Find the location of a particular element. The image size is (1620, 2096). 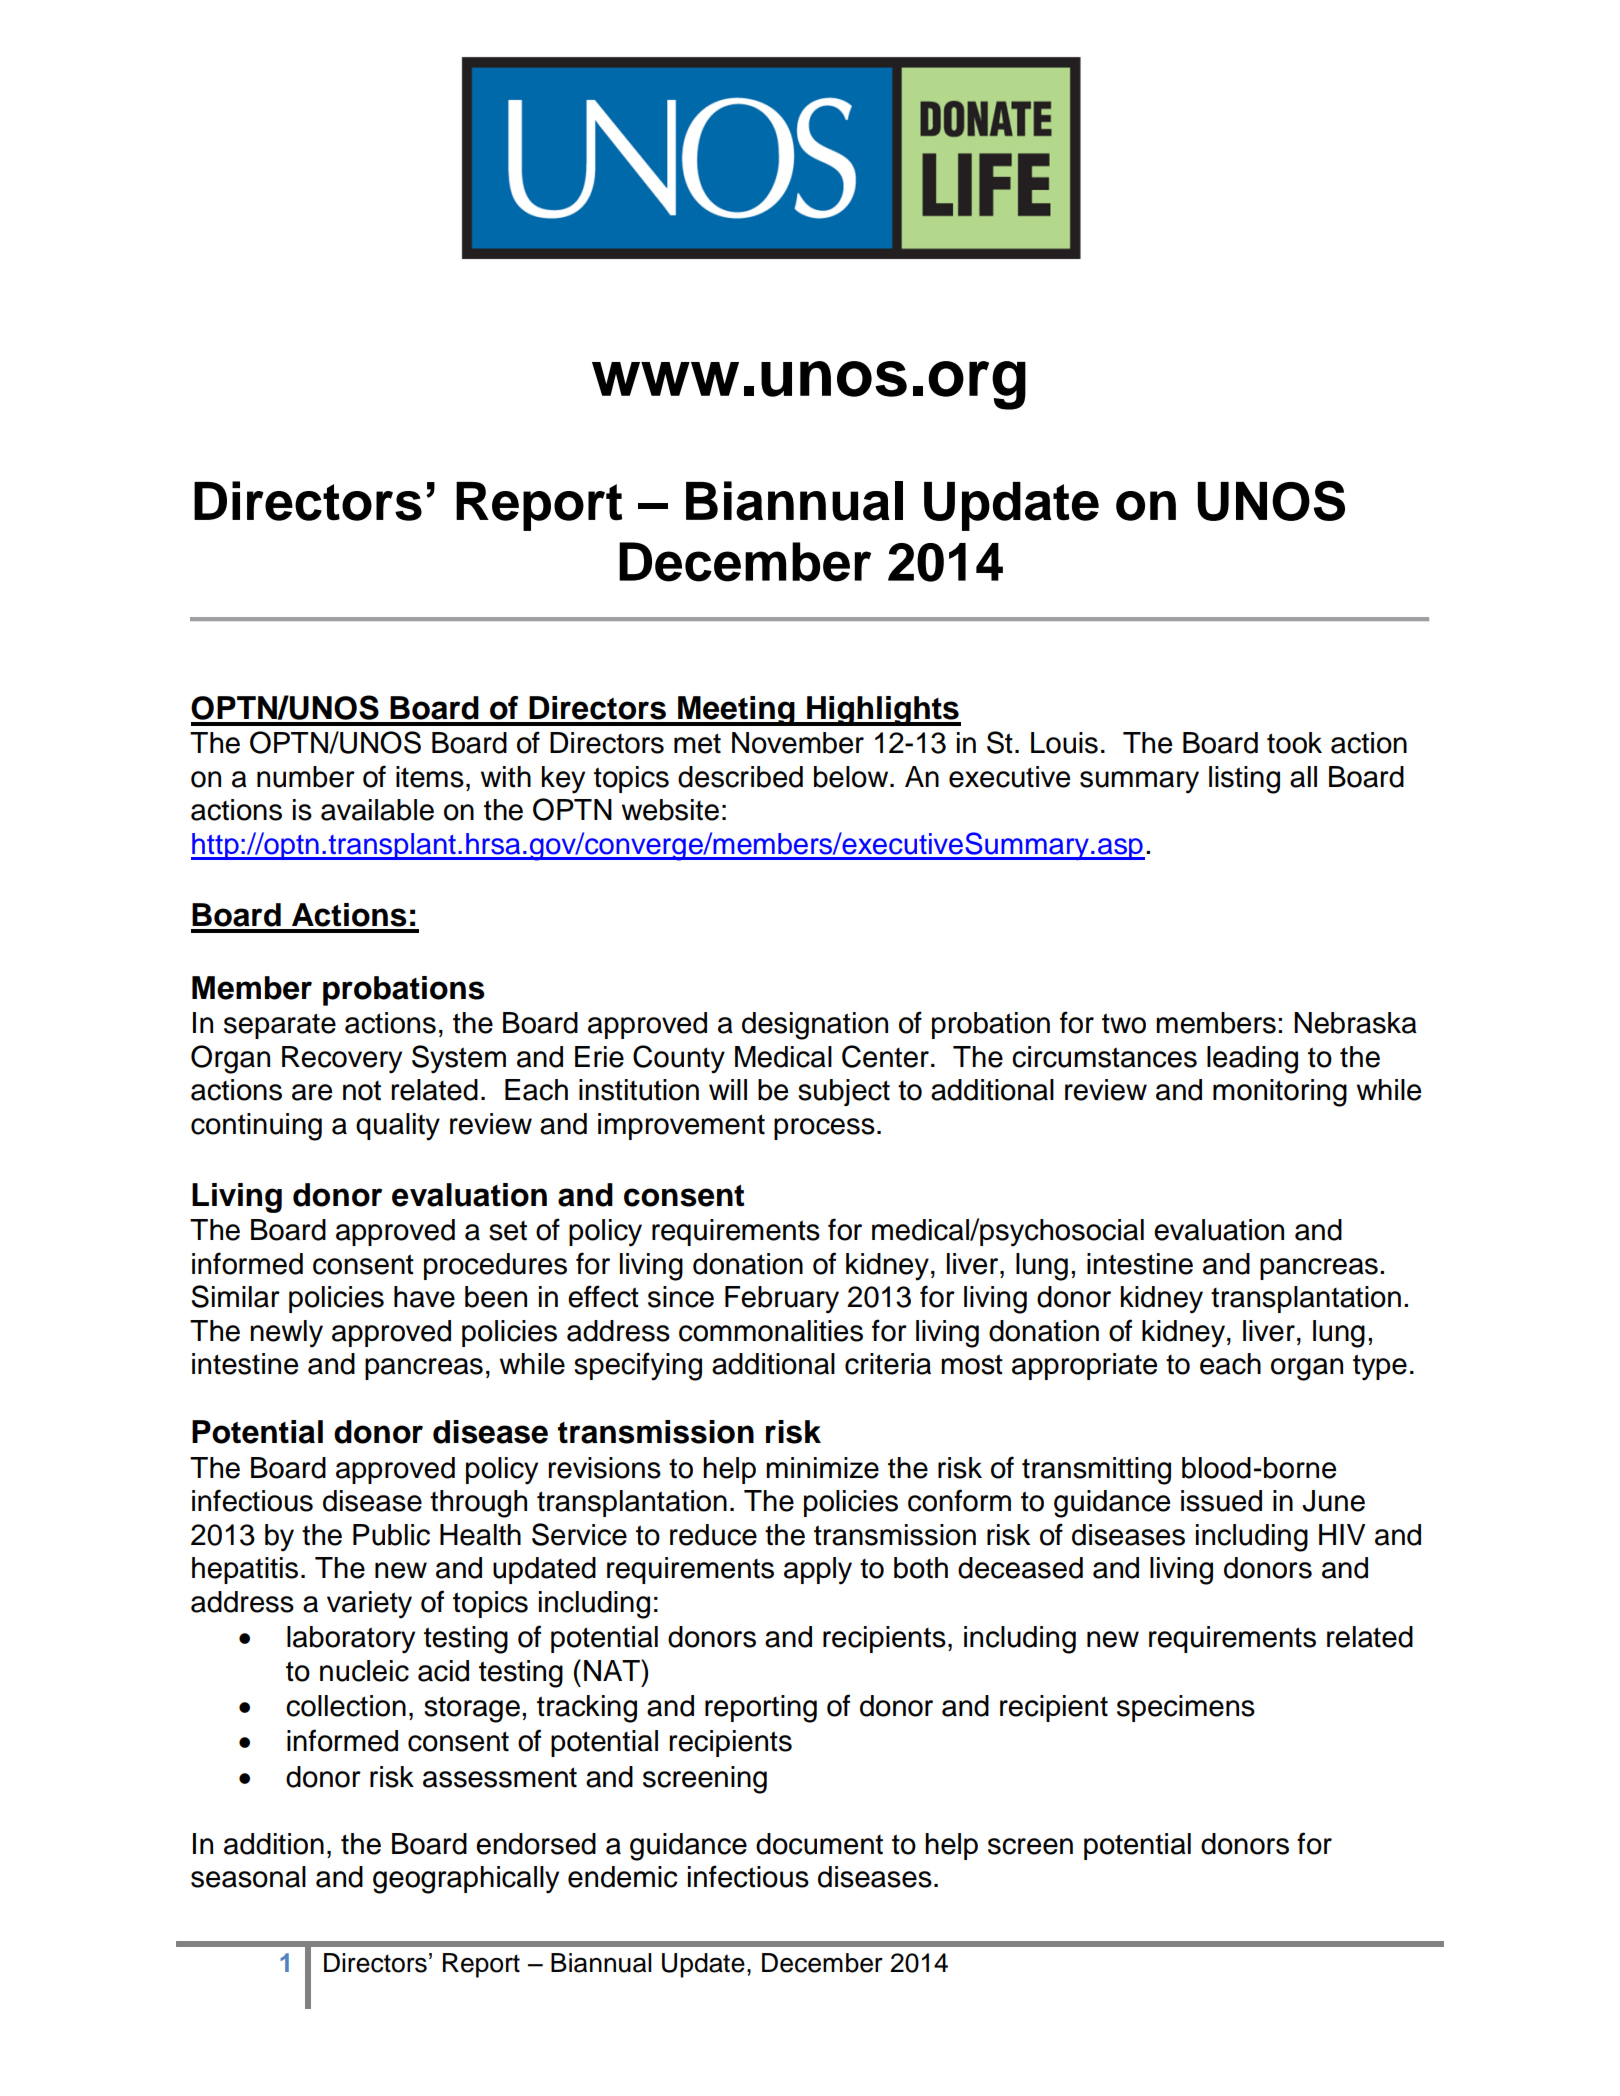

items is located at coordinates (430, 777).
